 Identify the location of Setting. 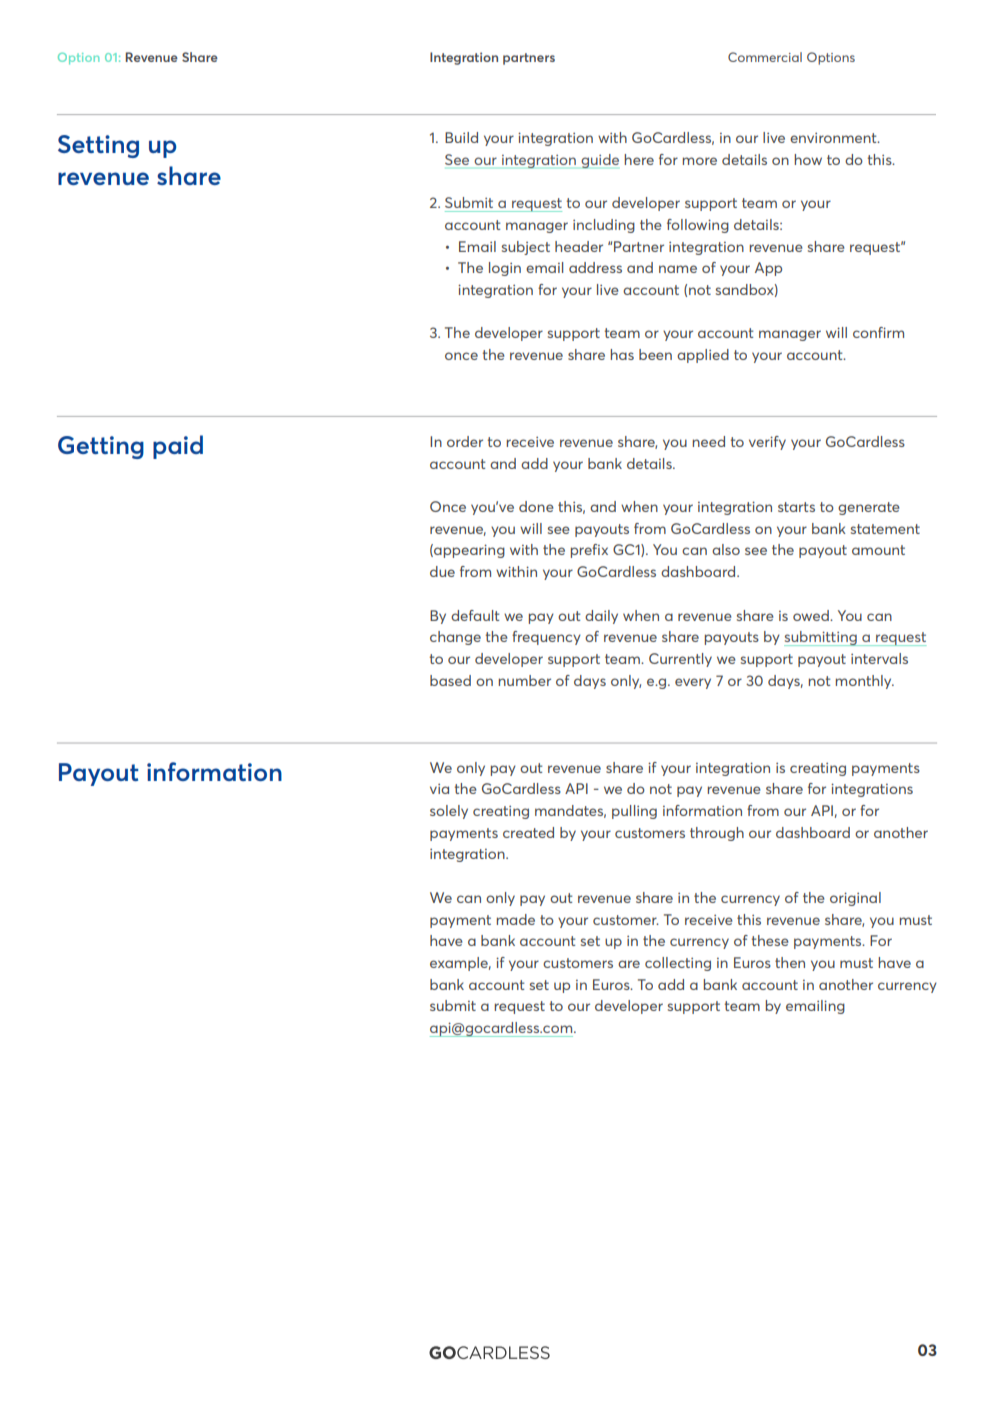
(98, 146).
